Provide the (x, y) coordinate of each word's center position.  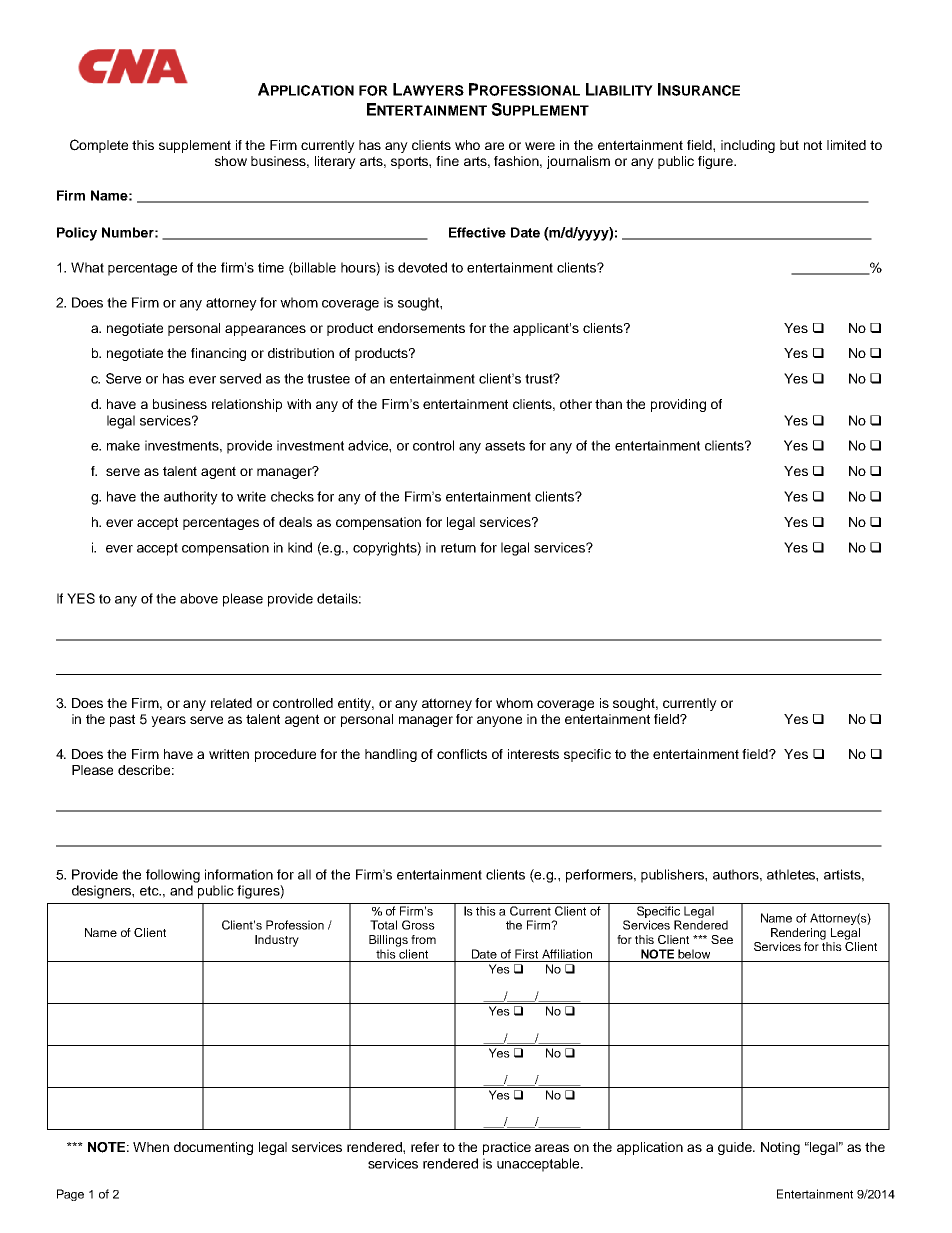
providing (678, 405)
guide (736, 1148)
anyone (499, 721)
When (151, 1147)
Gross (418, 925)
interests (533, 754)
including (748, 146)
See (722, 939)
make (123, 445)
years (168, 721)
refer (425, 1147)
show (231, 161)
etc (150, 891)
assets (505, 446)
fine (447, 161)
